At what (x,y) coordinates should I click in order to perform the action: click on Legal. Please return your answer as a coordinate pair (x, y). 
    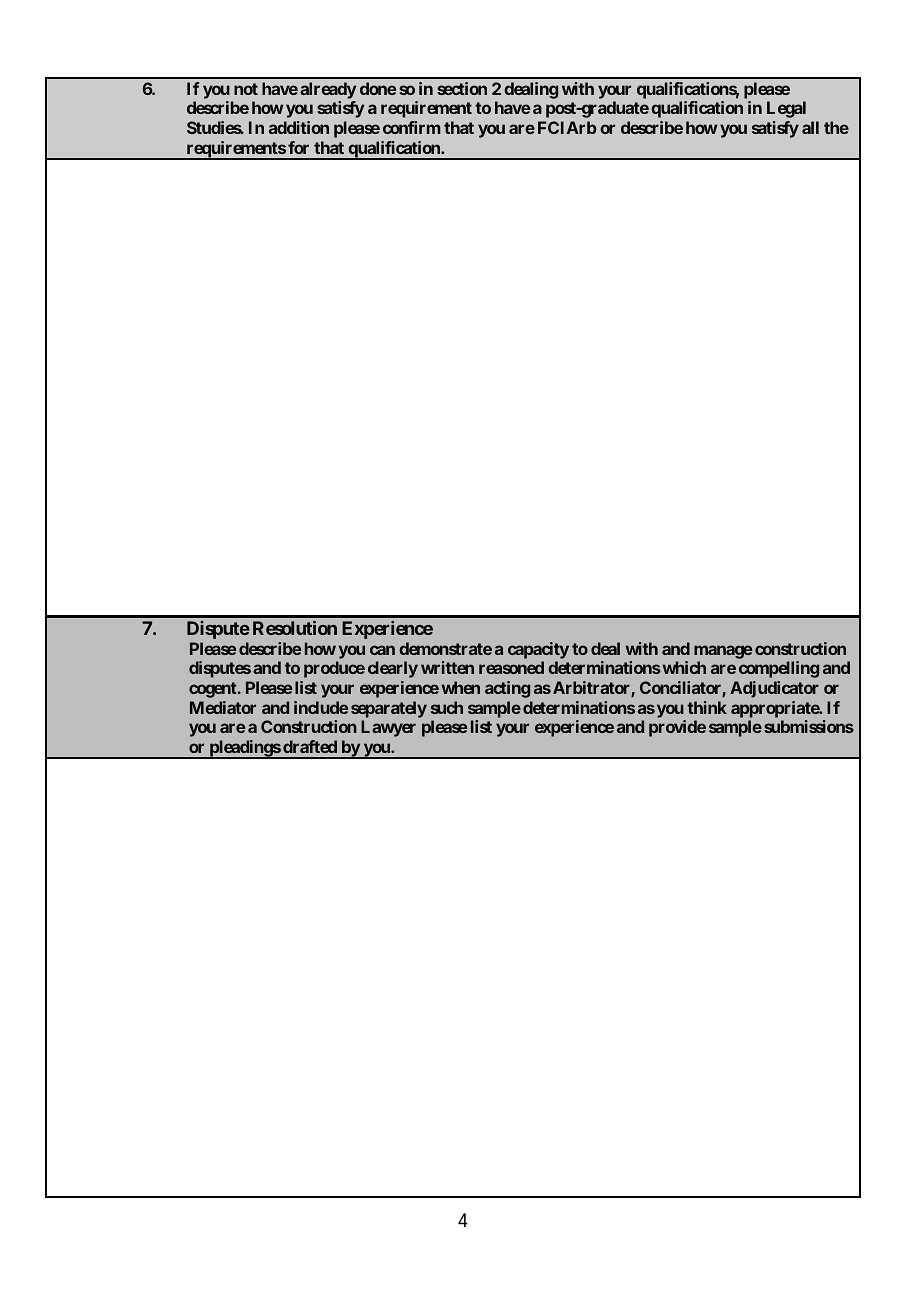
    Looking at the image, I should click on (786, 109).
